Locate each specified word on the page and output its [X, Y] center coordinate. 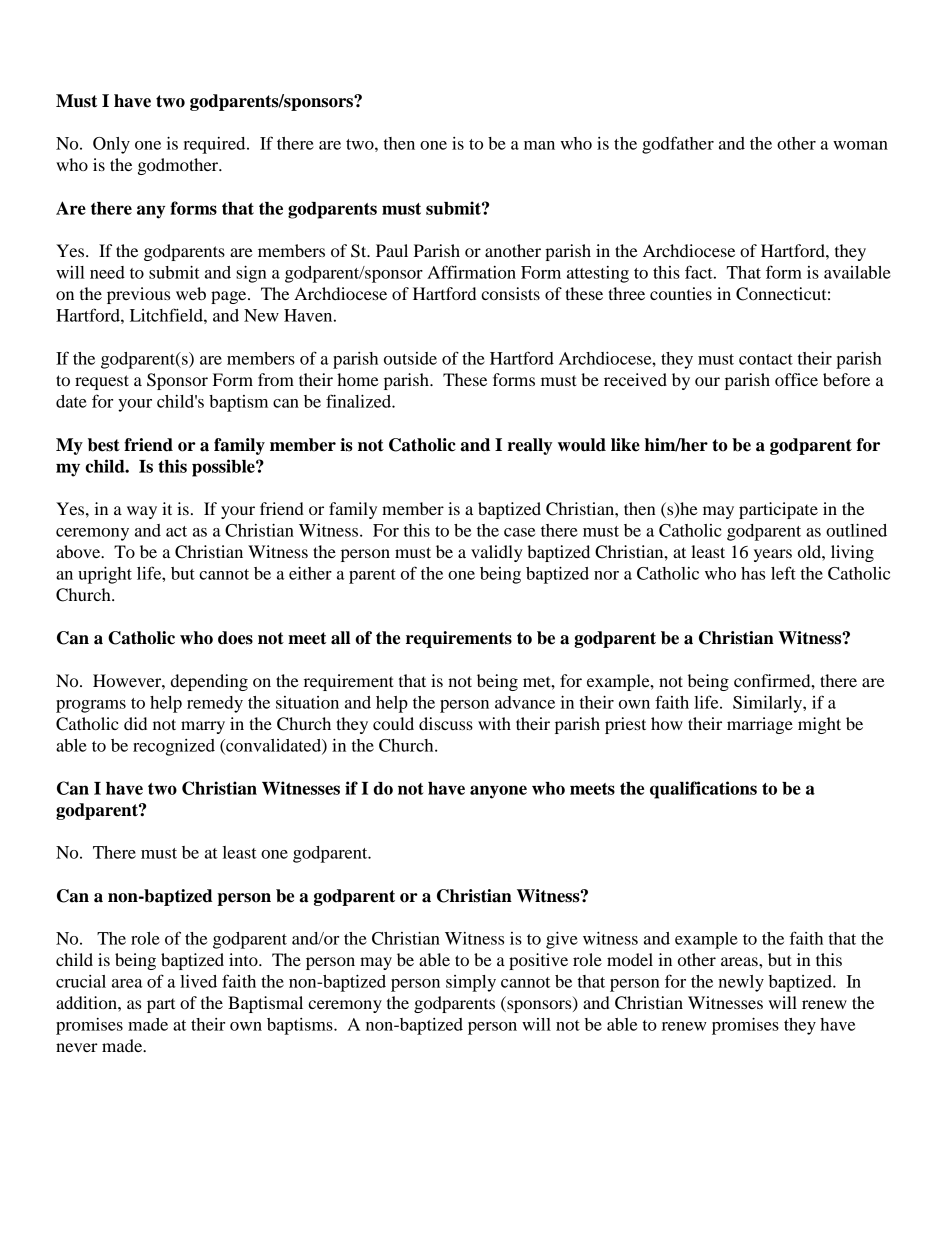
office [796, 379]
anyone [498, 792]
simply [471, 983]
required [215, 145]
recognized [174, 747]
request [102, 382]
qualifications [703, 790]
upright [105, 575]
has [753, 573]
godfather [678, 145]
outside [410, 358]
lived [198, 981]
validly [497, 553]
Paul [392, 250]
